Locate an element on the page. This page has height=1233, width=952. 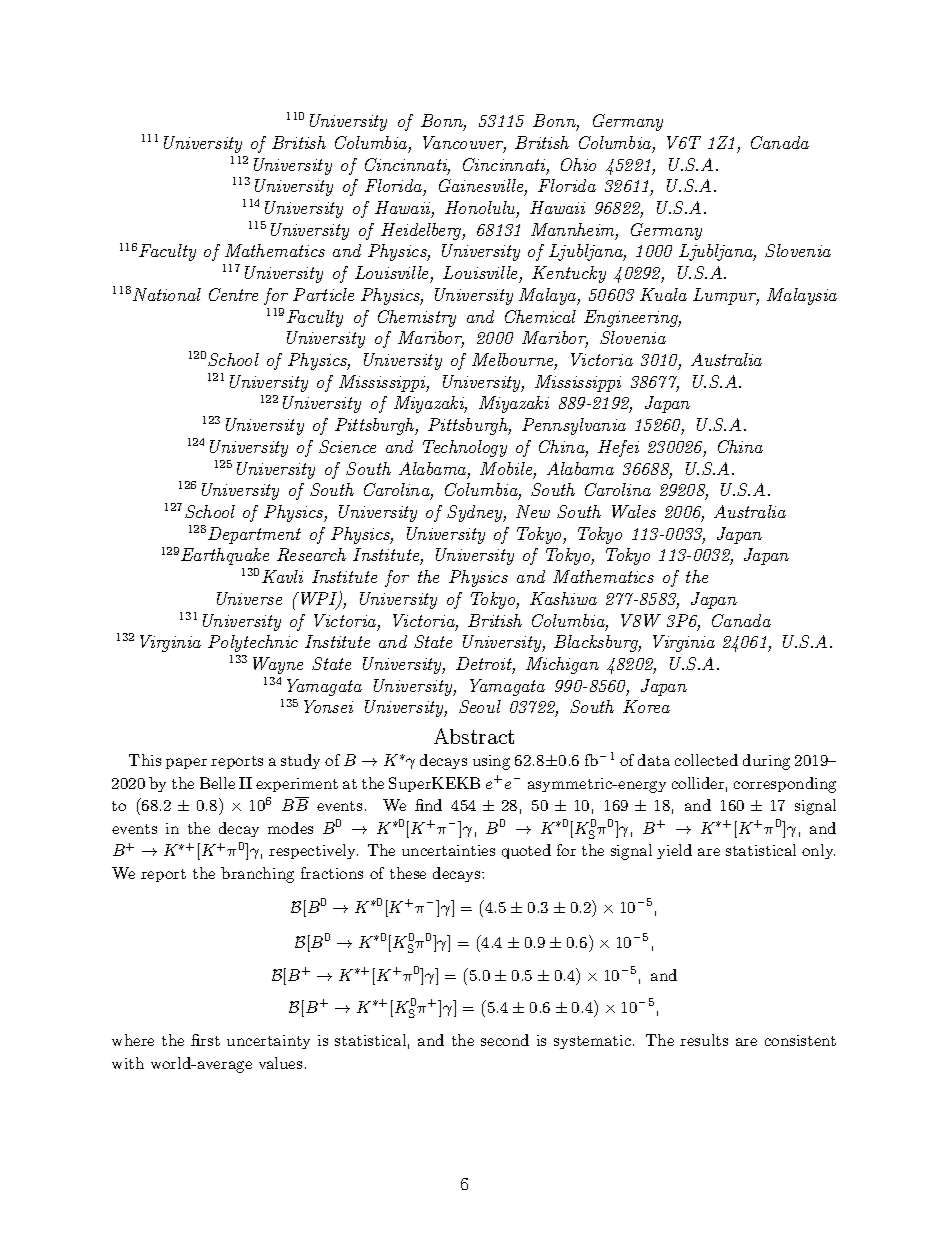
Universe is located at coordinates (249, 598).
